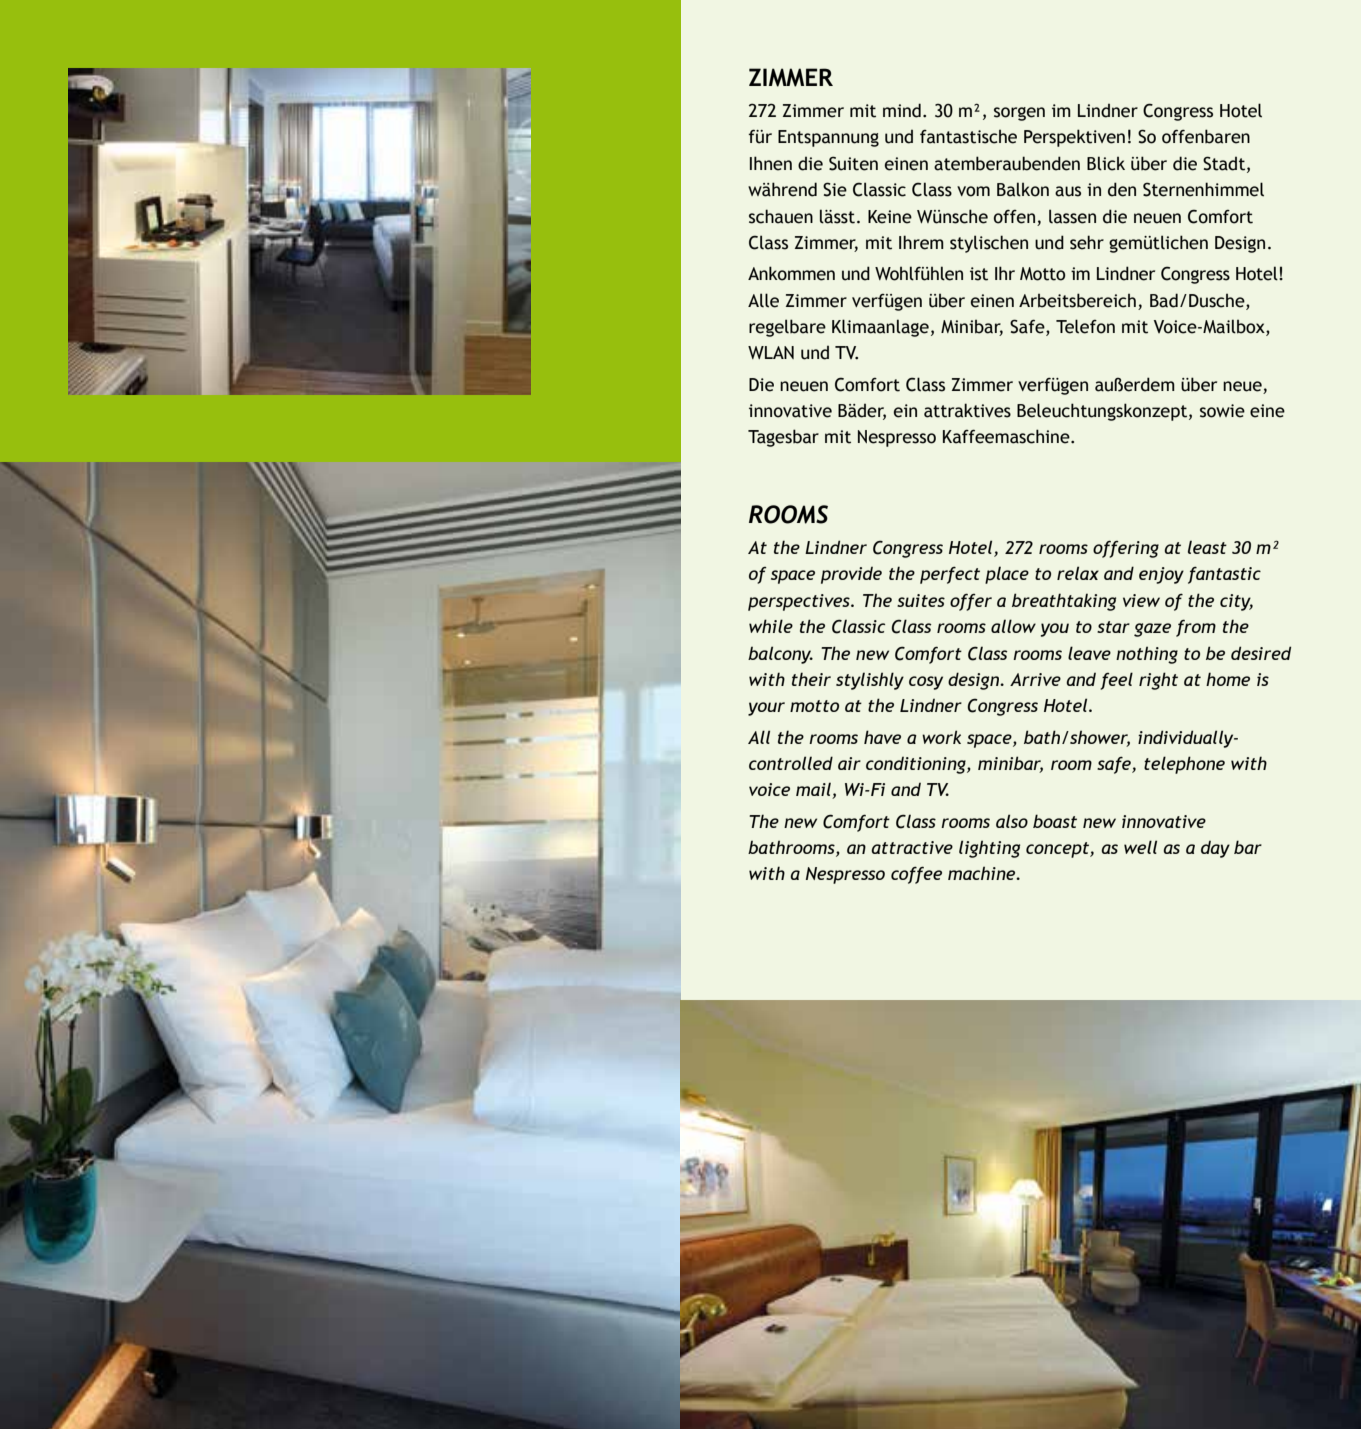  Describe the element at coordinates (1196, 628) in the screenshot. I see `from` at that location.
